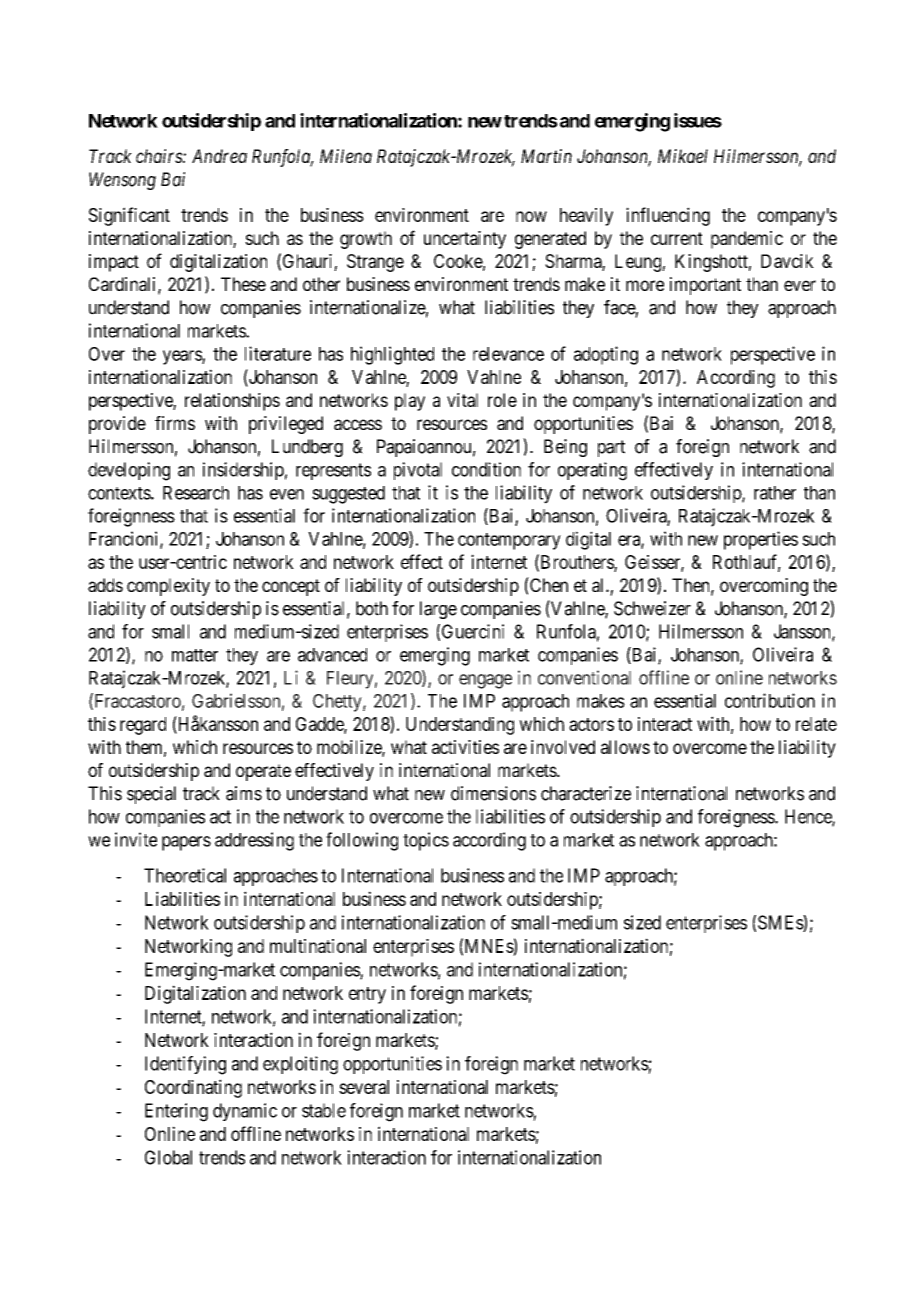 Image resolution: width=924 pixels, height=1308 pixels. I want to click on rather, so click(775, 493).
